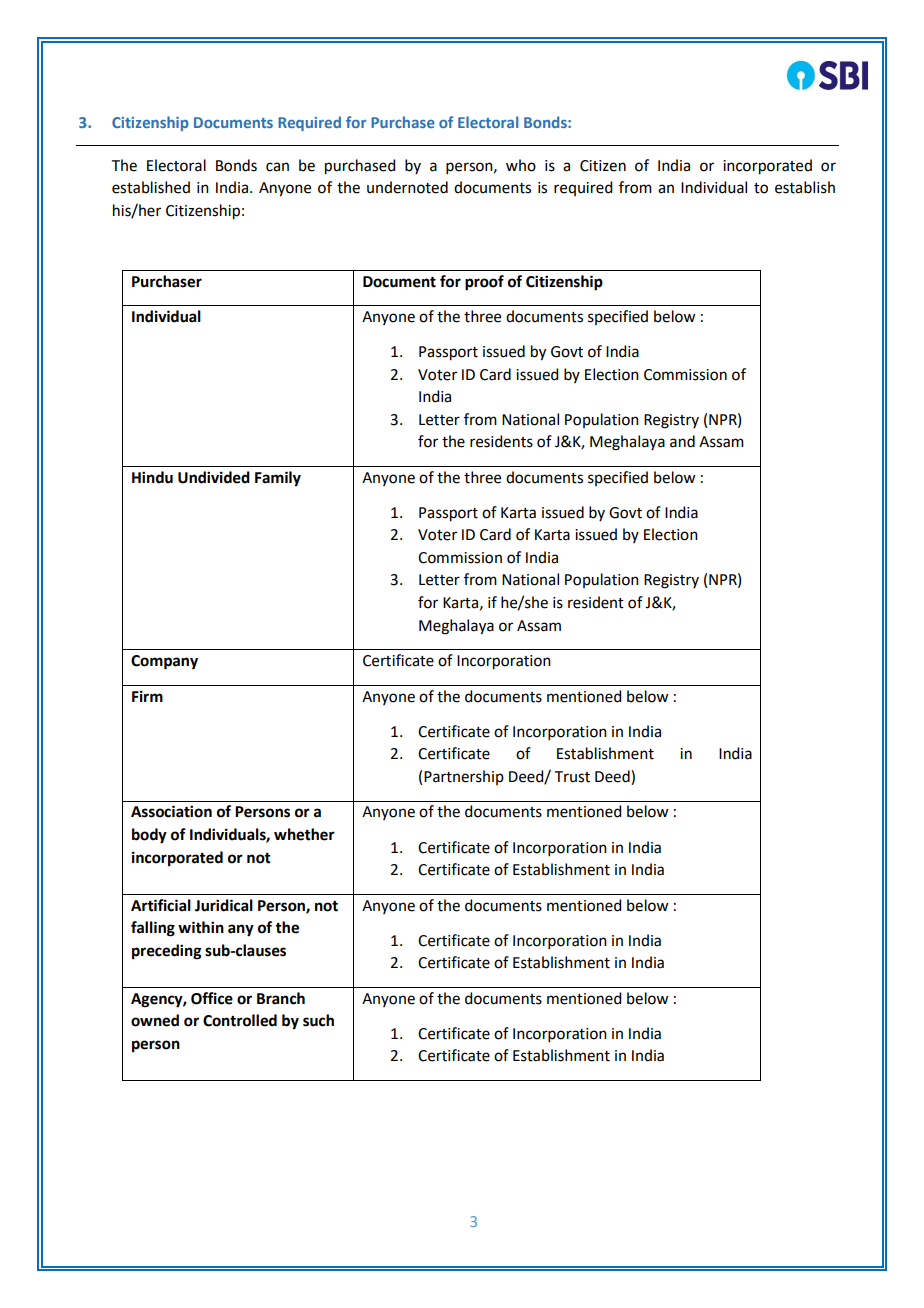 Image resolution: width=924 pixels, height=1308 pixels. What do you see at coordinates (212, 998) in the document?
I see `Office` at bounding box center [212, 998].
